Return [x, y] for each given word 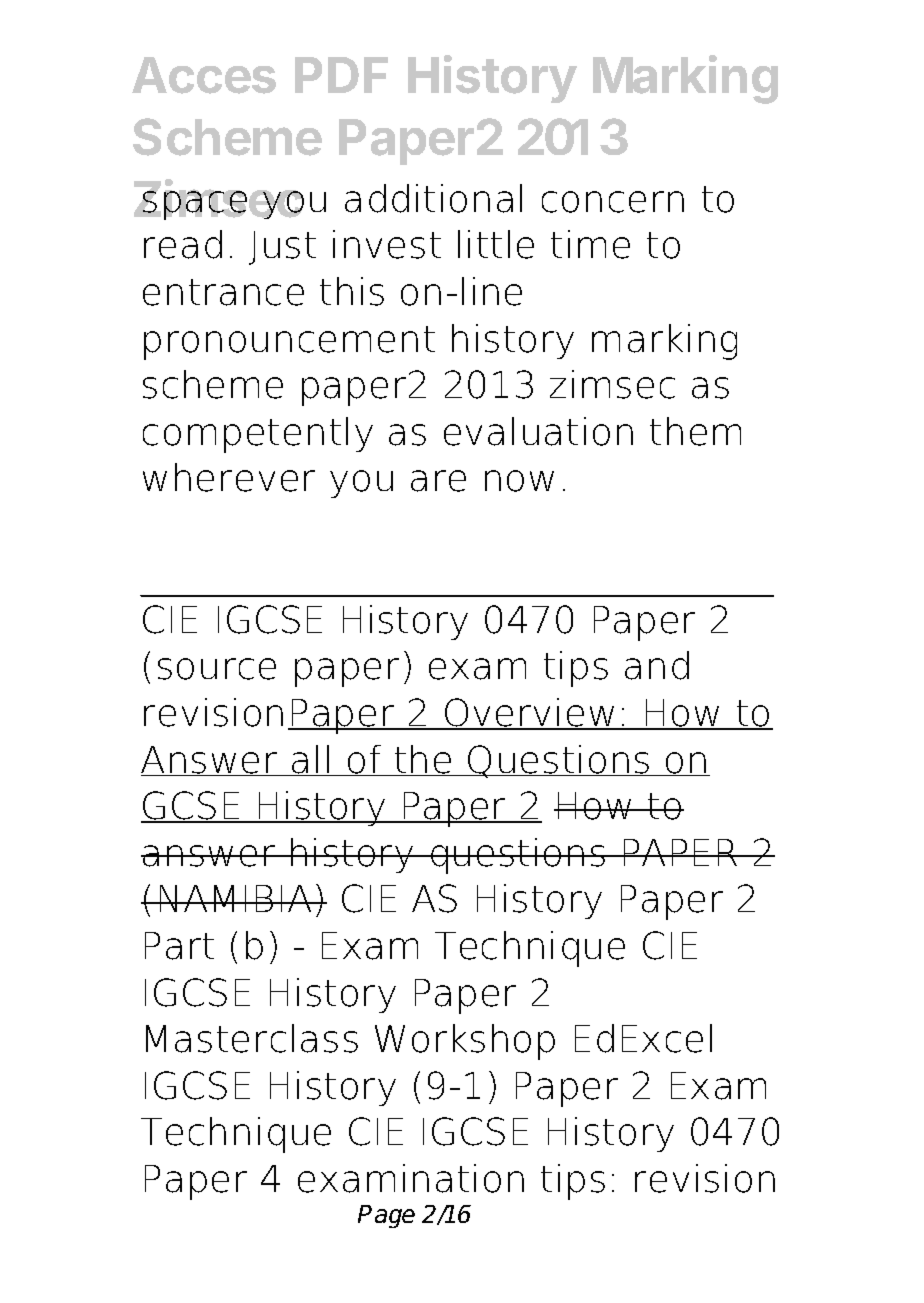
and [657, 665]
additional [433, 198]
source [217, 669]
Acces [204, 75]
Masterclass [252, 1038]
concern [613, 202]
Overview [530, 713]
